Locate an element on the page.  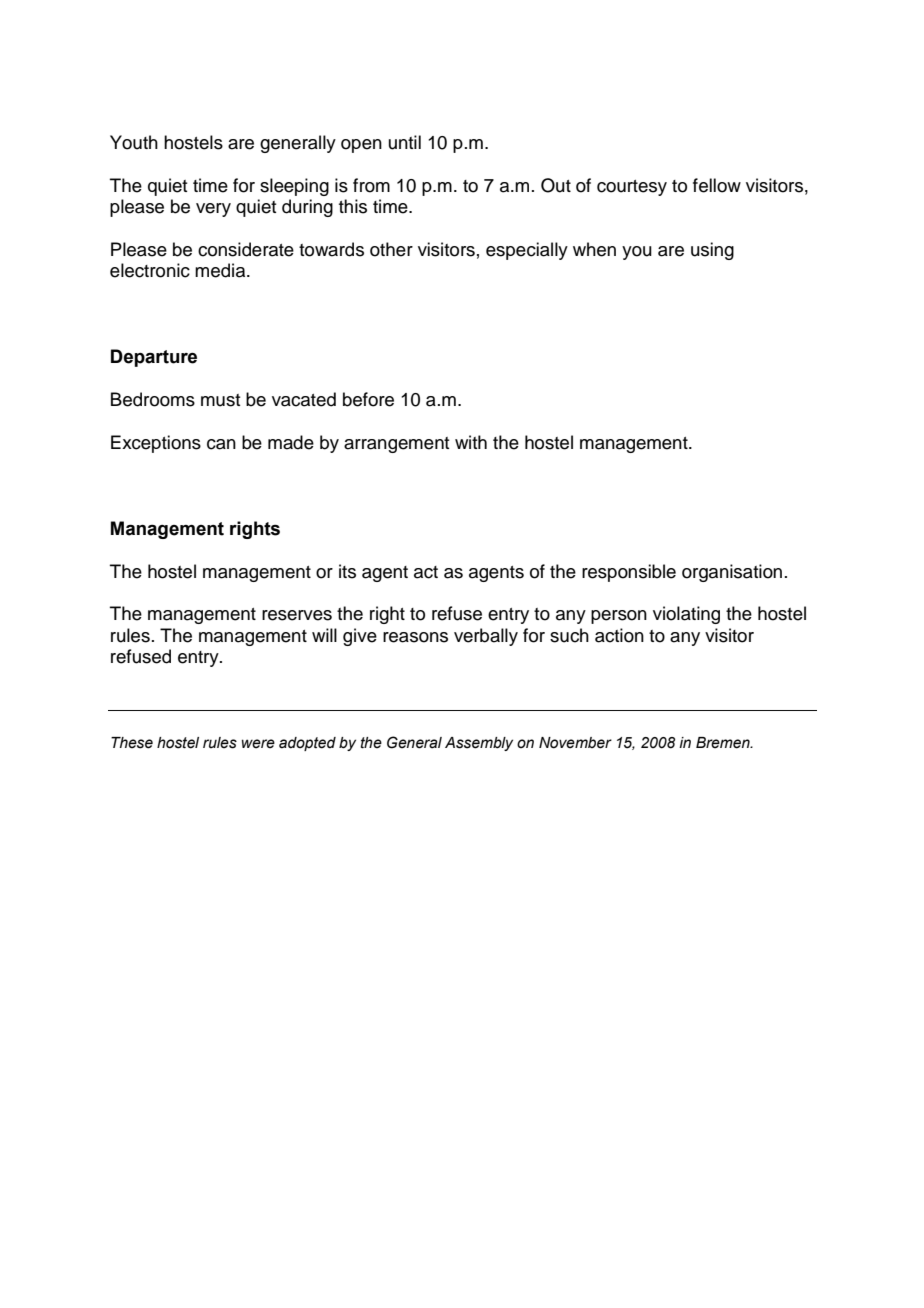
arrangement is located at coordinates (397, 445).
